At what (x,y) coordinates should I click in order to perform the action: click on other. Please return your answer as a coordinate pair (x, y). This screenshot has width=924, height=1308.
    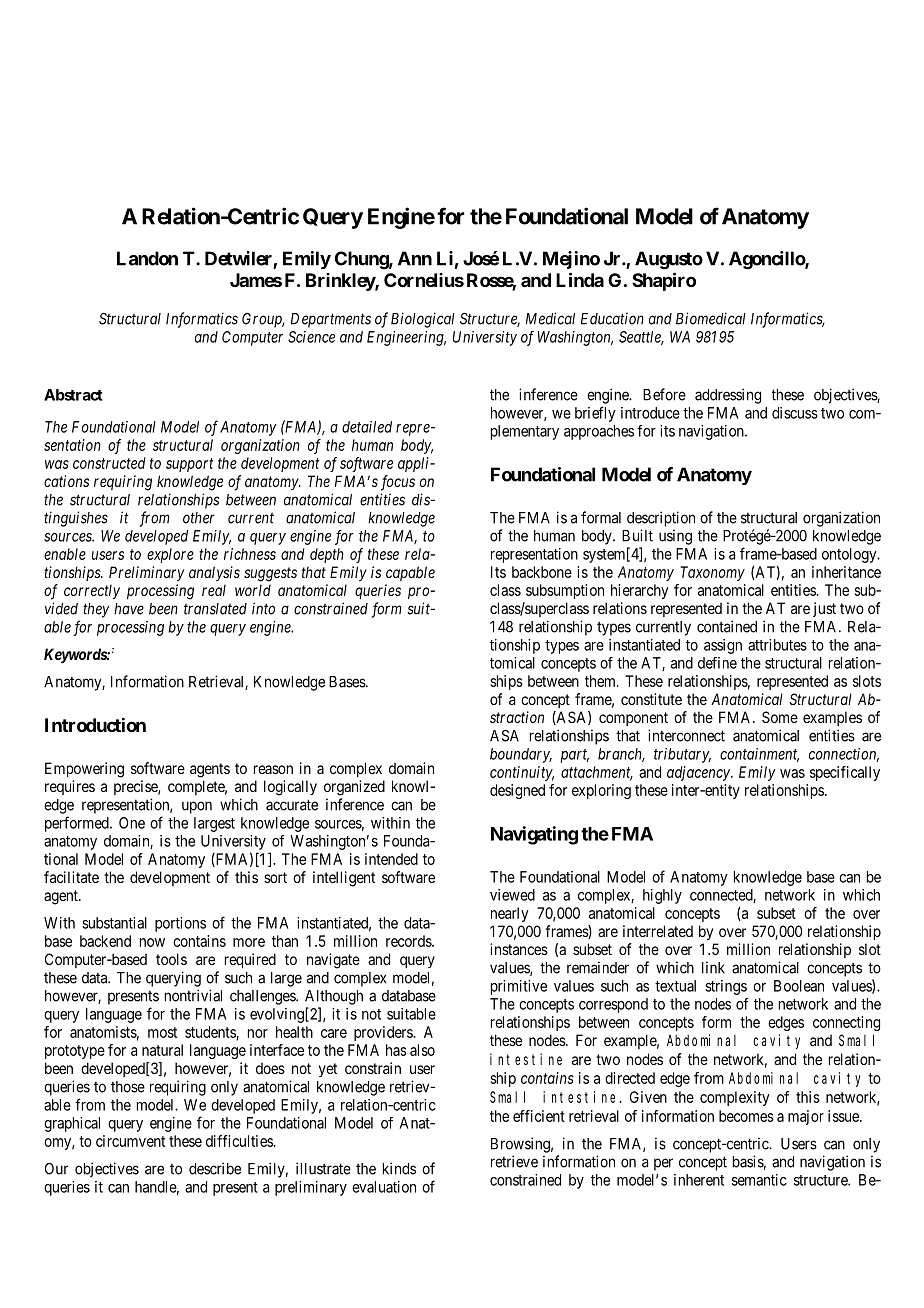
    Looking at the image, I should click on (199, 518).
